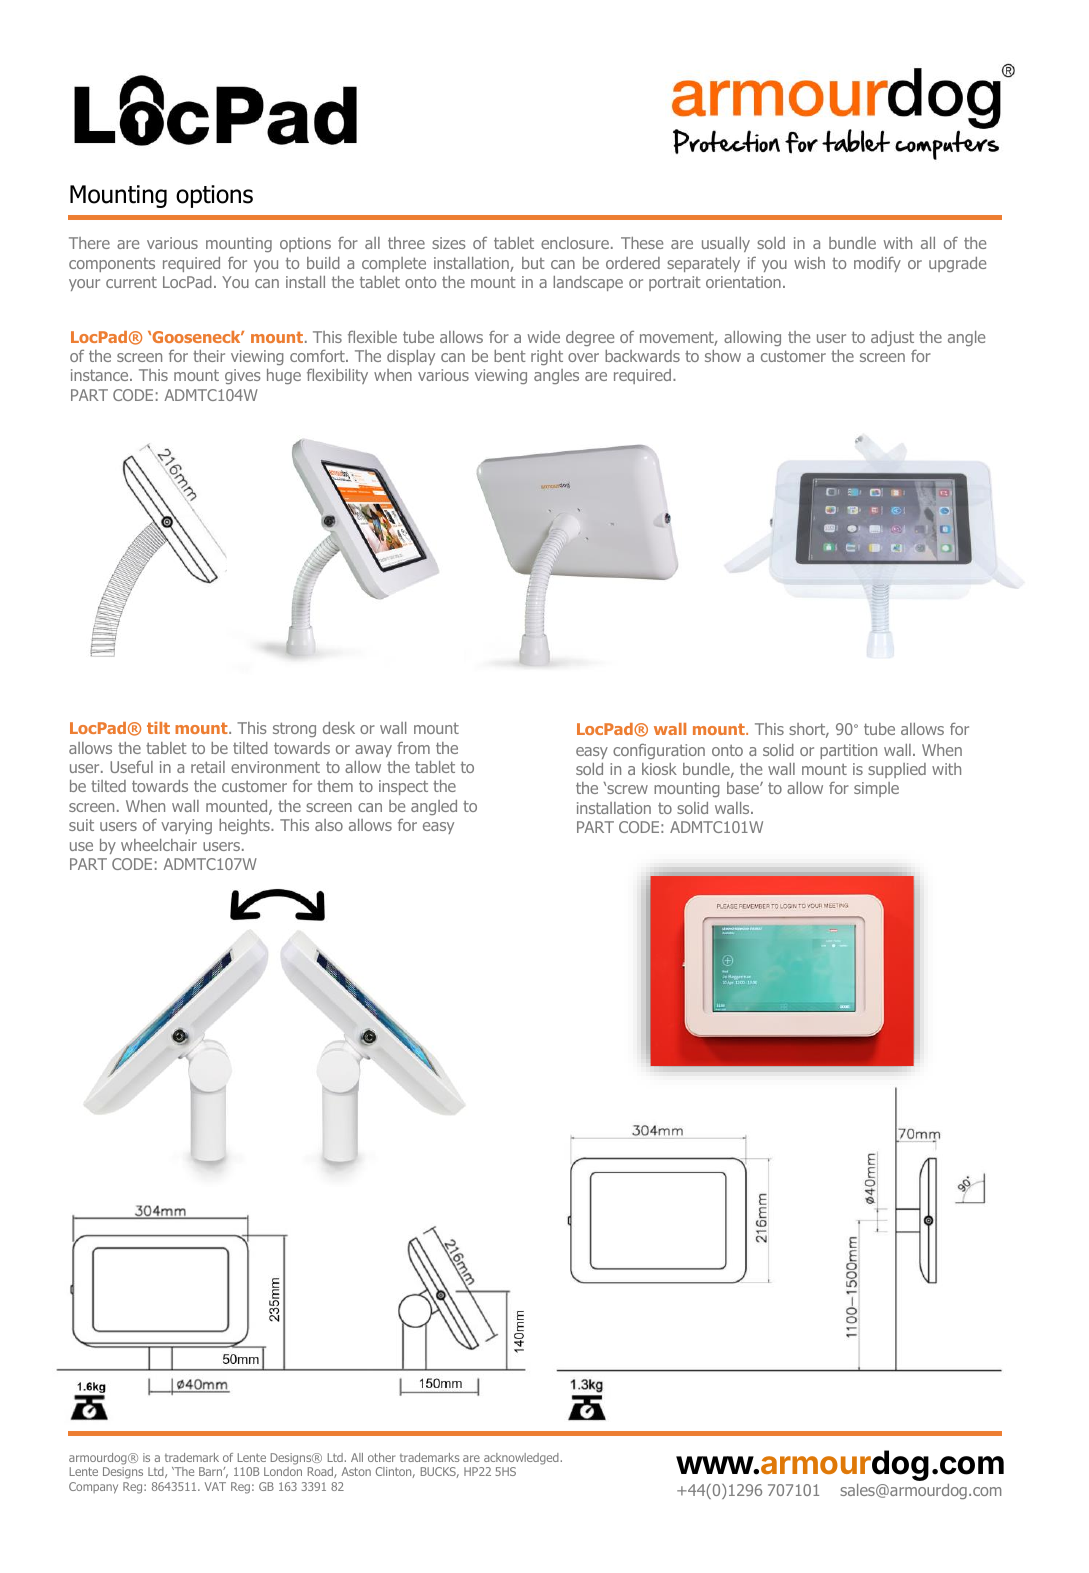 This screenshot has height=1573, width=1089. What do you see at coordinates (897, 770) in the screenshot?
I see `supplied` at bounding box center [897, 770].
